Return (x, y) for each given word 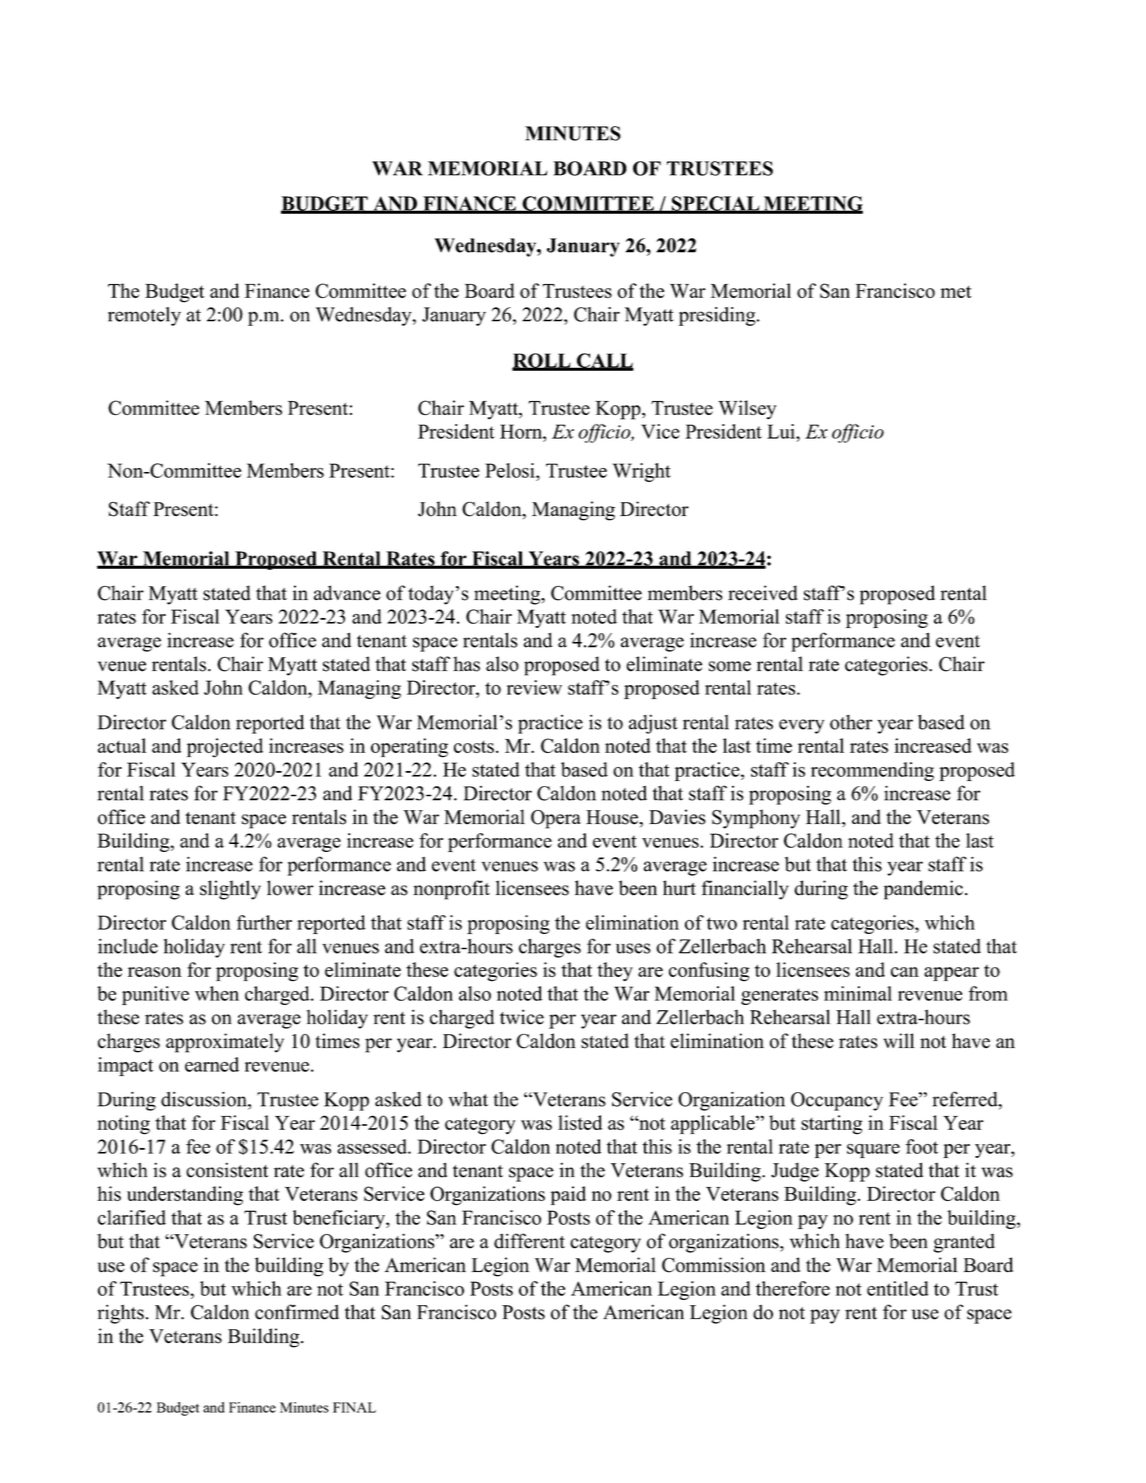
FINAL (354, 1407)
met (956, 292)
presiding (718, 316)
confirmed (297, 1312)
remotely (144, 316)
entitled (898, 1288)
